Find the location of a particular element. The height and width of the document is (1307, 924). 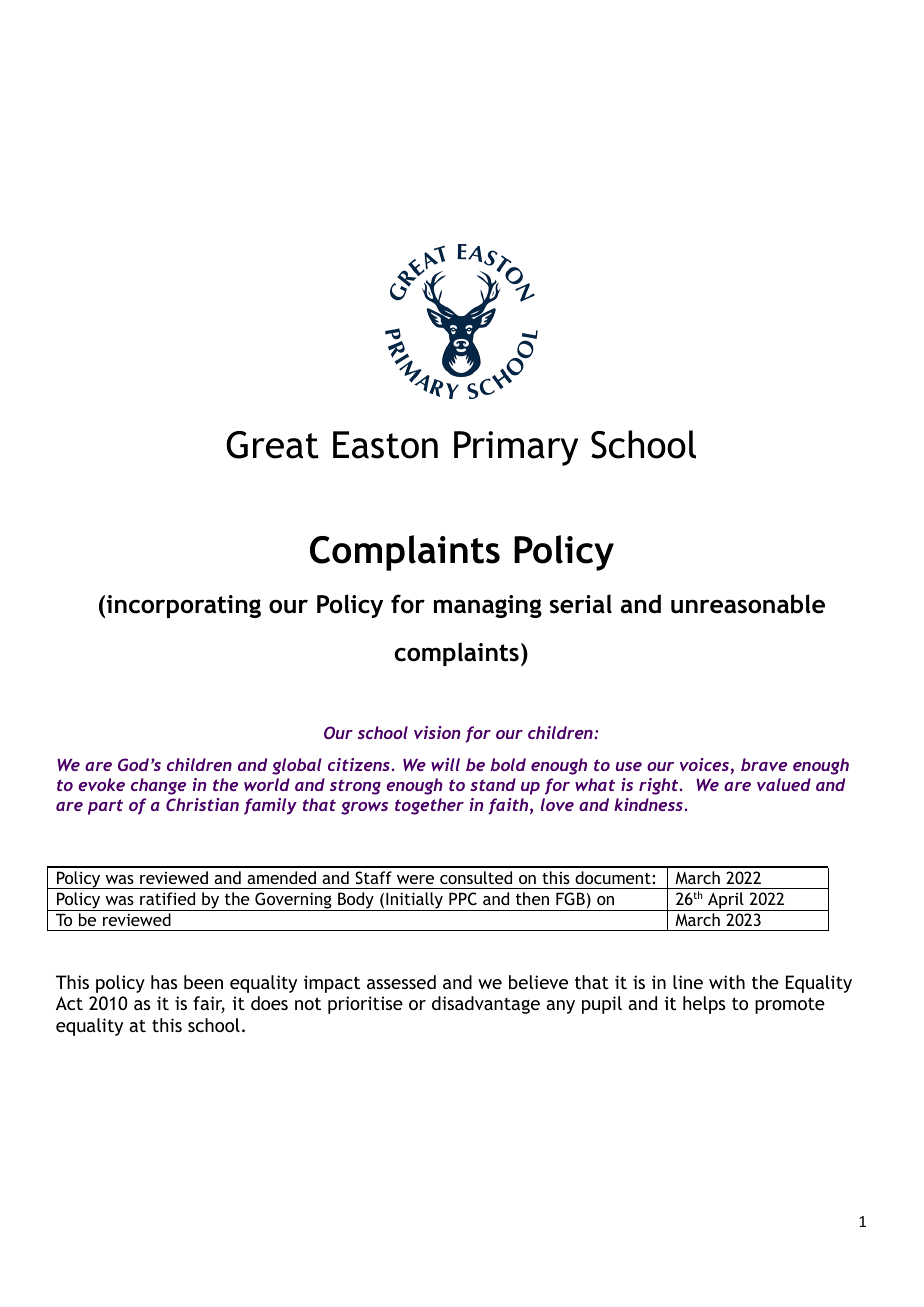

ratified is located at coordinates (167, 898).
